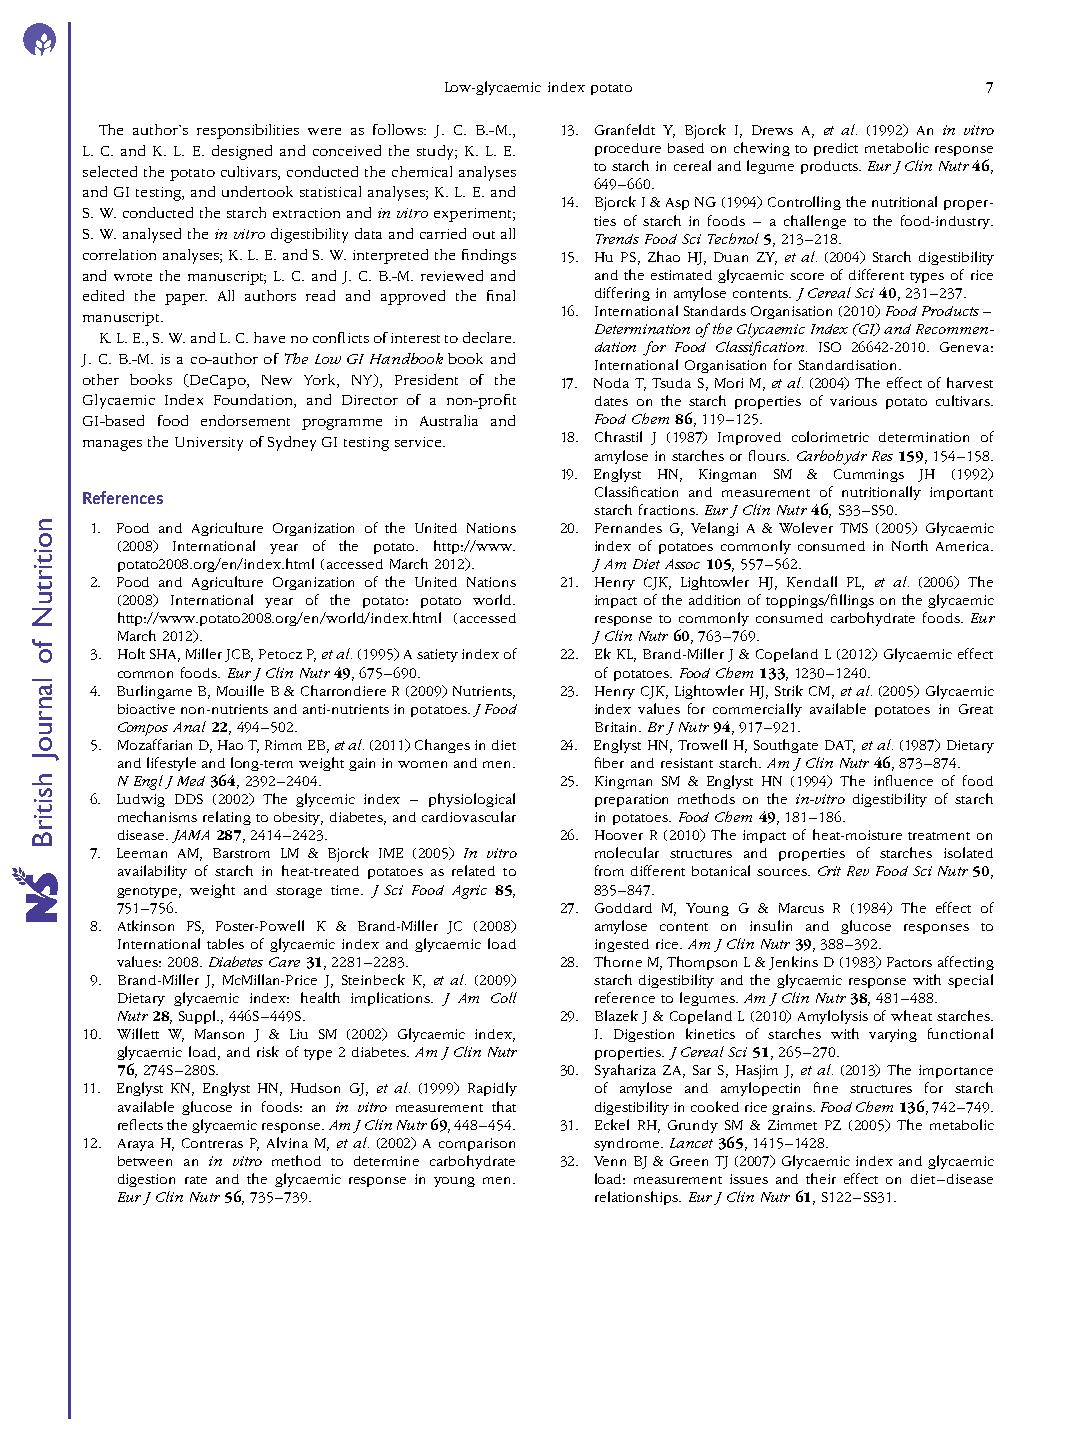  Describe the element at coordinates (821, 1178) in the page. I see `their` at that location.
